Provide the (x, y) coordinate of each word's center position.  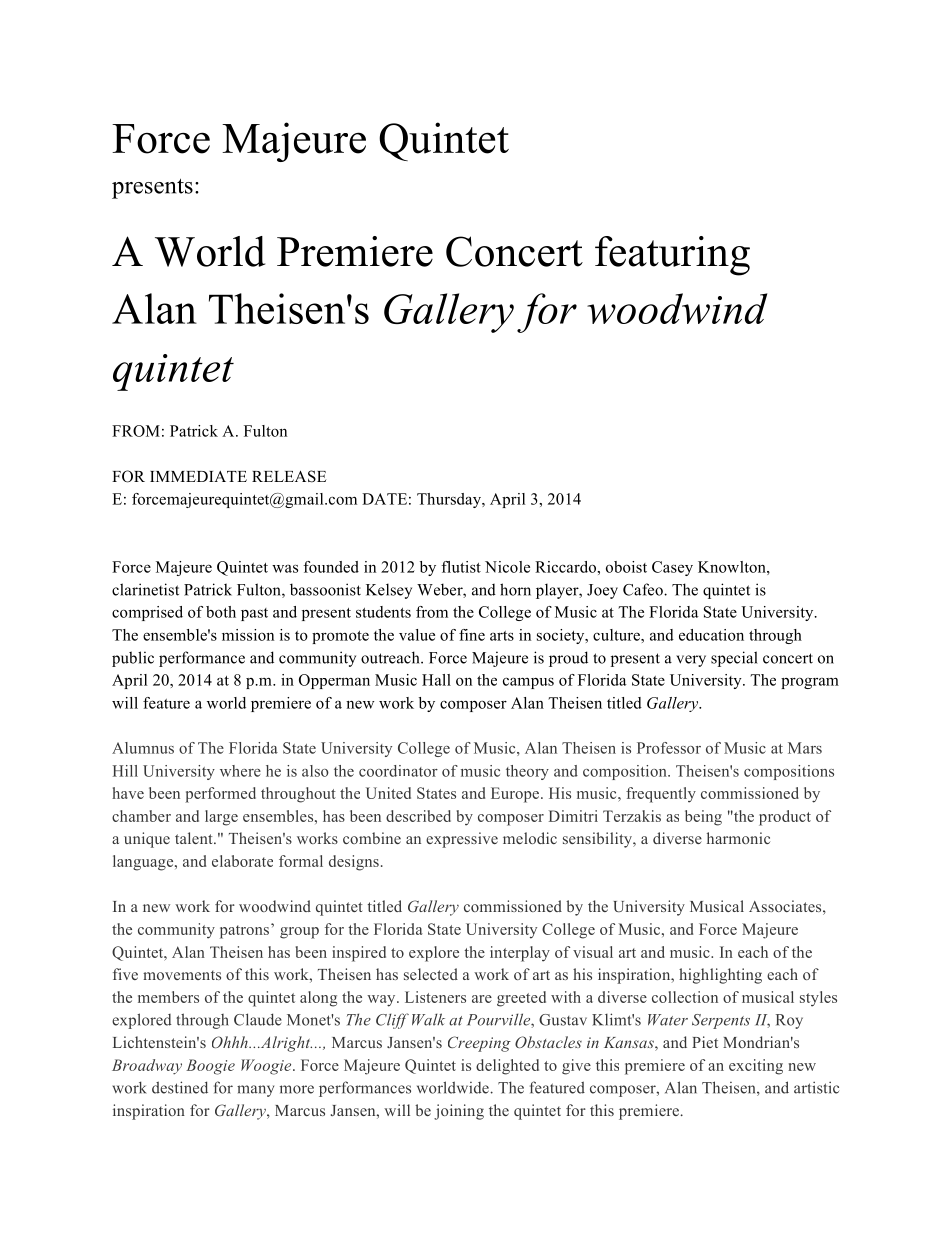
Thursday (450, 500)
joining (459, 1112)
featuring (672, 256)
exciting (756, 1067)
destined (180, 1087)
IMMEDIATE (198, 476)
